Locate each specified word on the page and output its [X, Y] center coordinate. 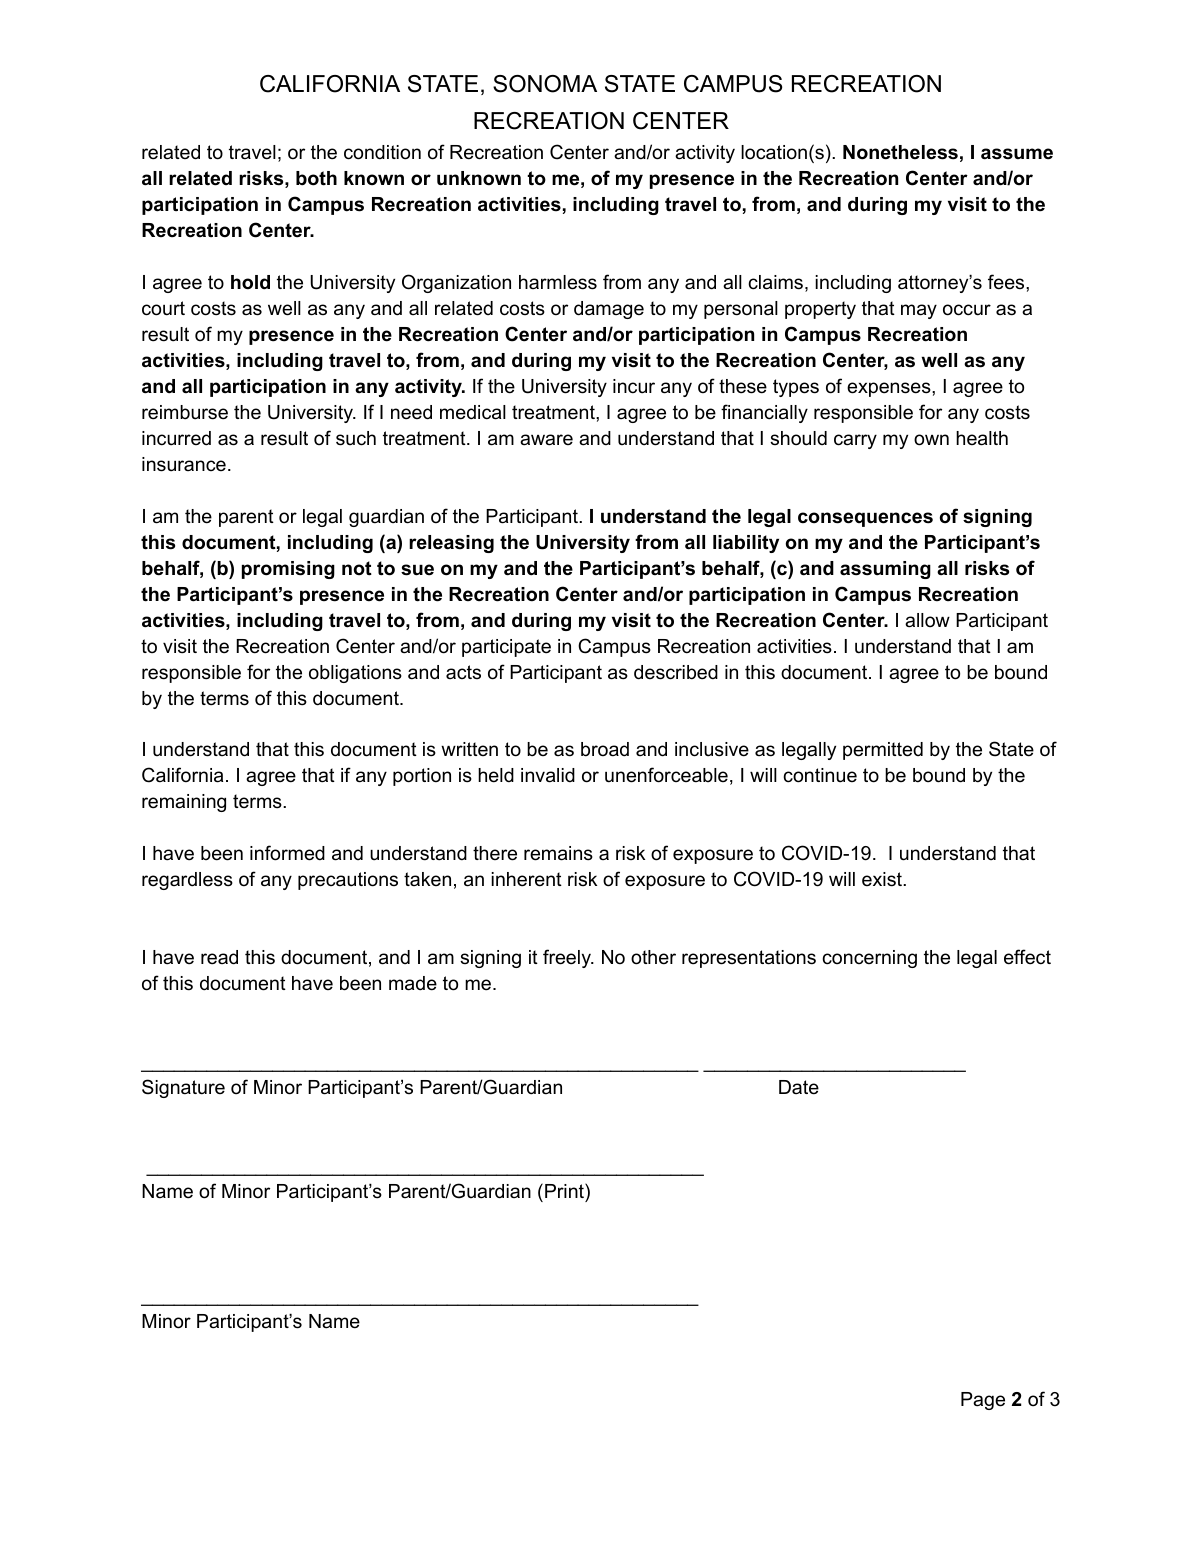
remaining [184, 803]
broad [605, 749]
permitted [883, 751]
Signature [183, 1088]
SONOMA [545, 84]
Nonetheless [900, 152]
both [316, 178]
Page [983, 1401]
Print [565, 1190]
